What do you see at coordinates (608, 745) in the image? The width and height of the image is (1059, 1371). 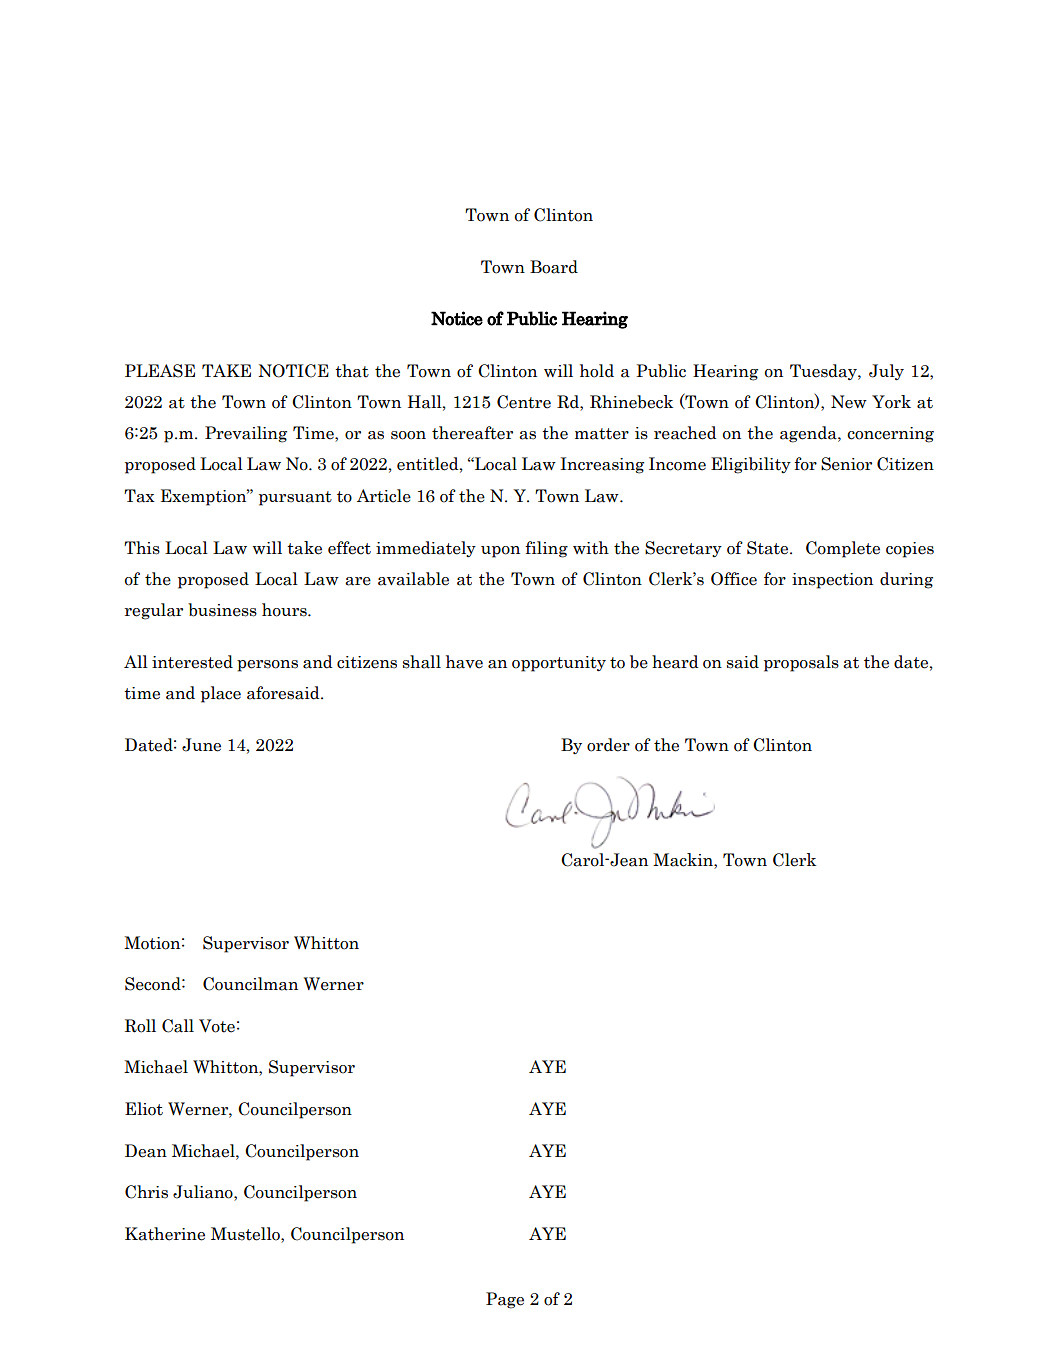 I see `order` at bounding box center [608, 745].
